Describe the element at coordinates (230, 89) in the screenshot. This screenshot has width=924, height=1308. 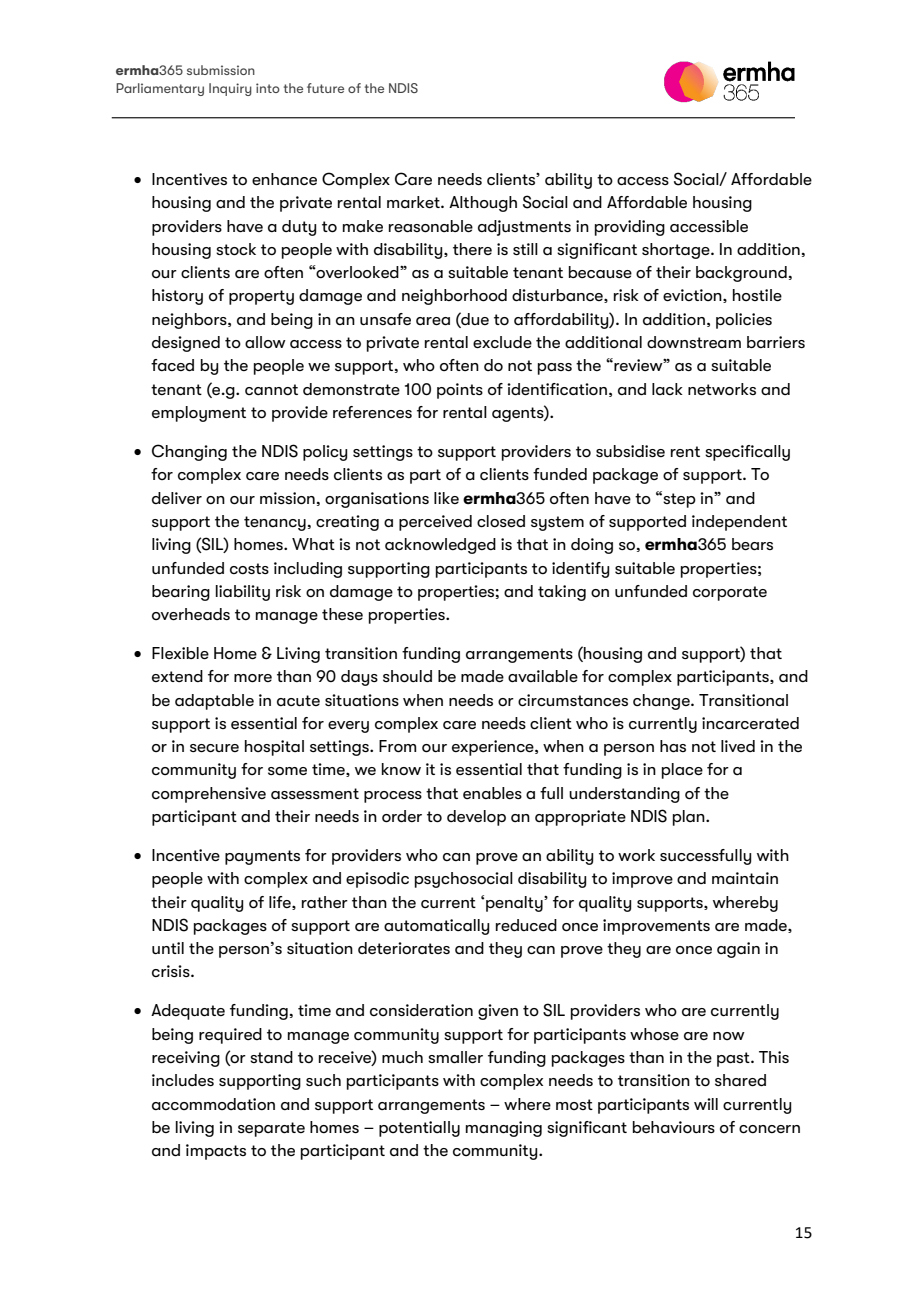
I see `Inquiry` at that location.
